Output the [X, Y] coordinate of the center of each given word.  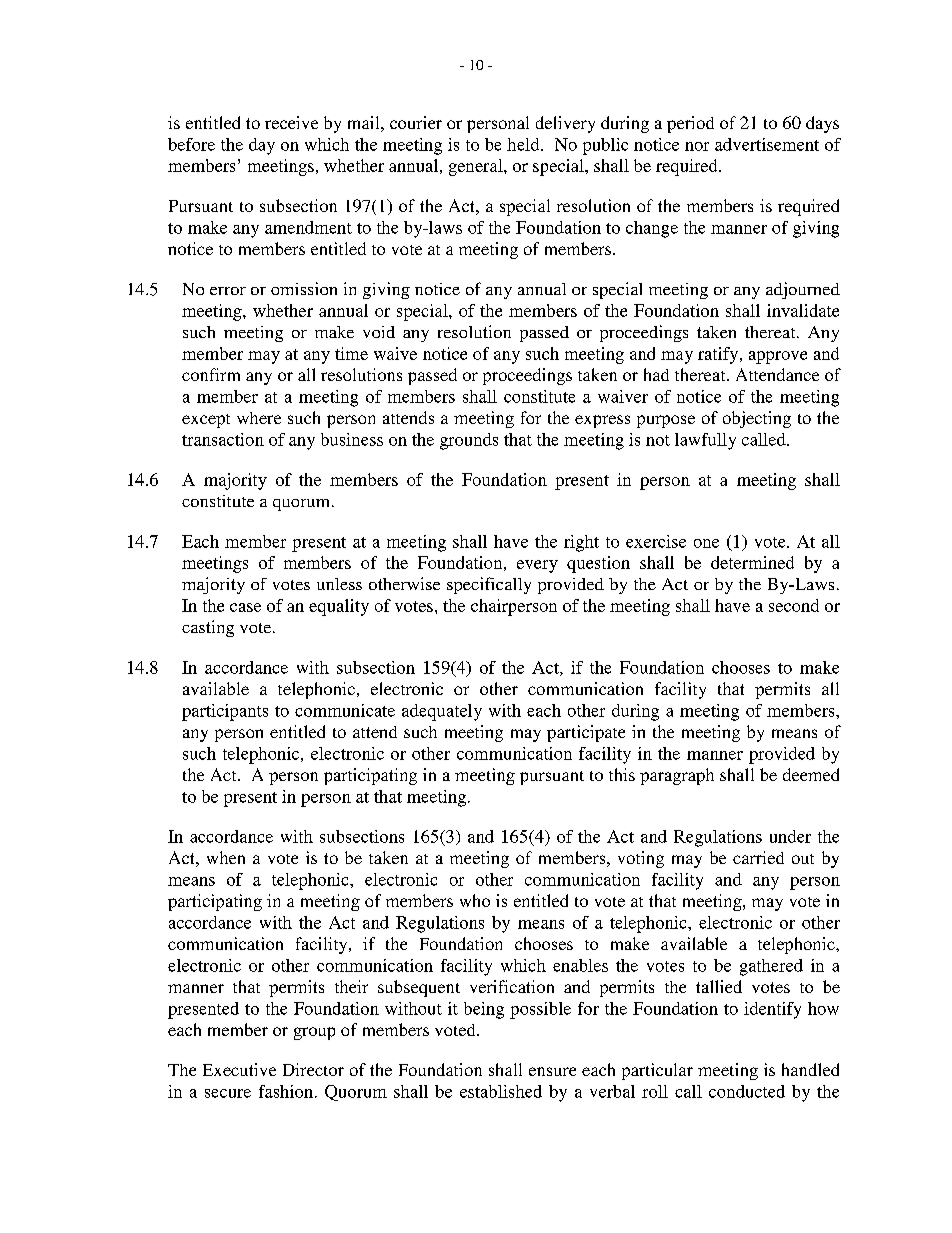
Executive [239, 1069]
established [501, 1091]
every [537, 566]
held [524, 144]
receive [291, 122]
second [794, 605]
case [245, 607]
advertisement [767, 144]
